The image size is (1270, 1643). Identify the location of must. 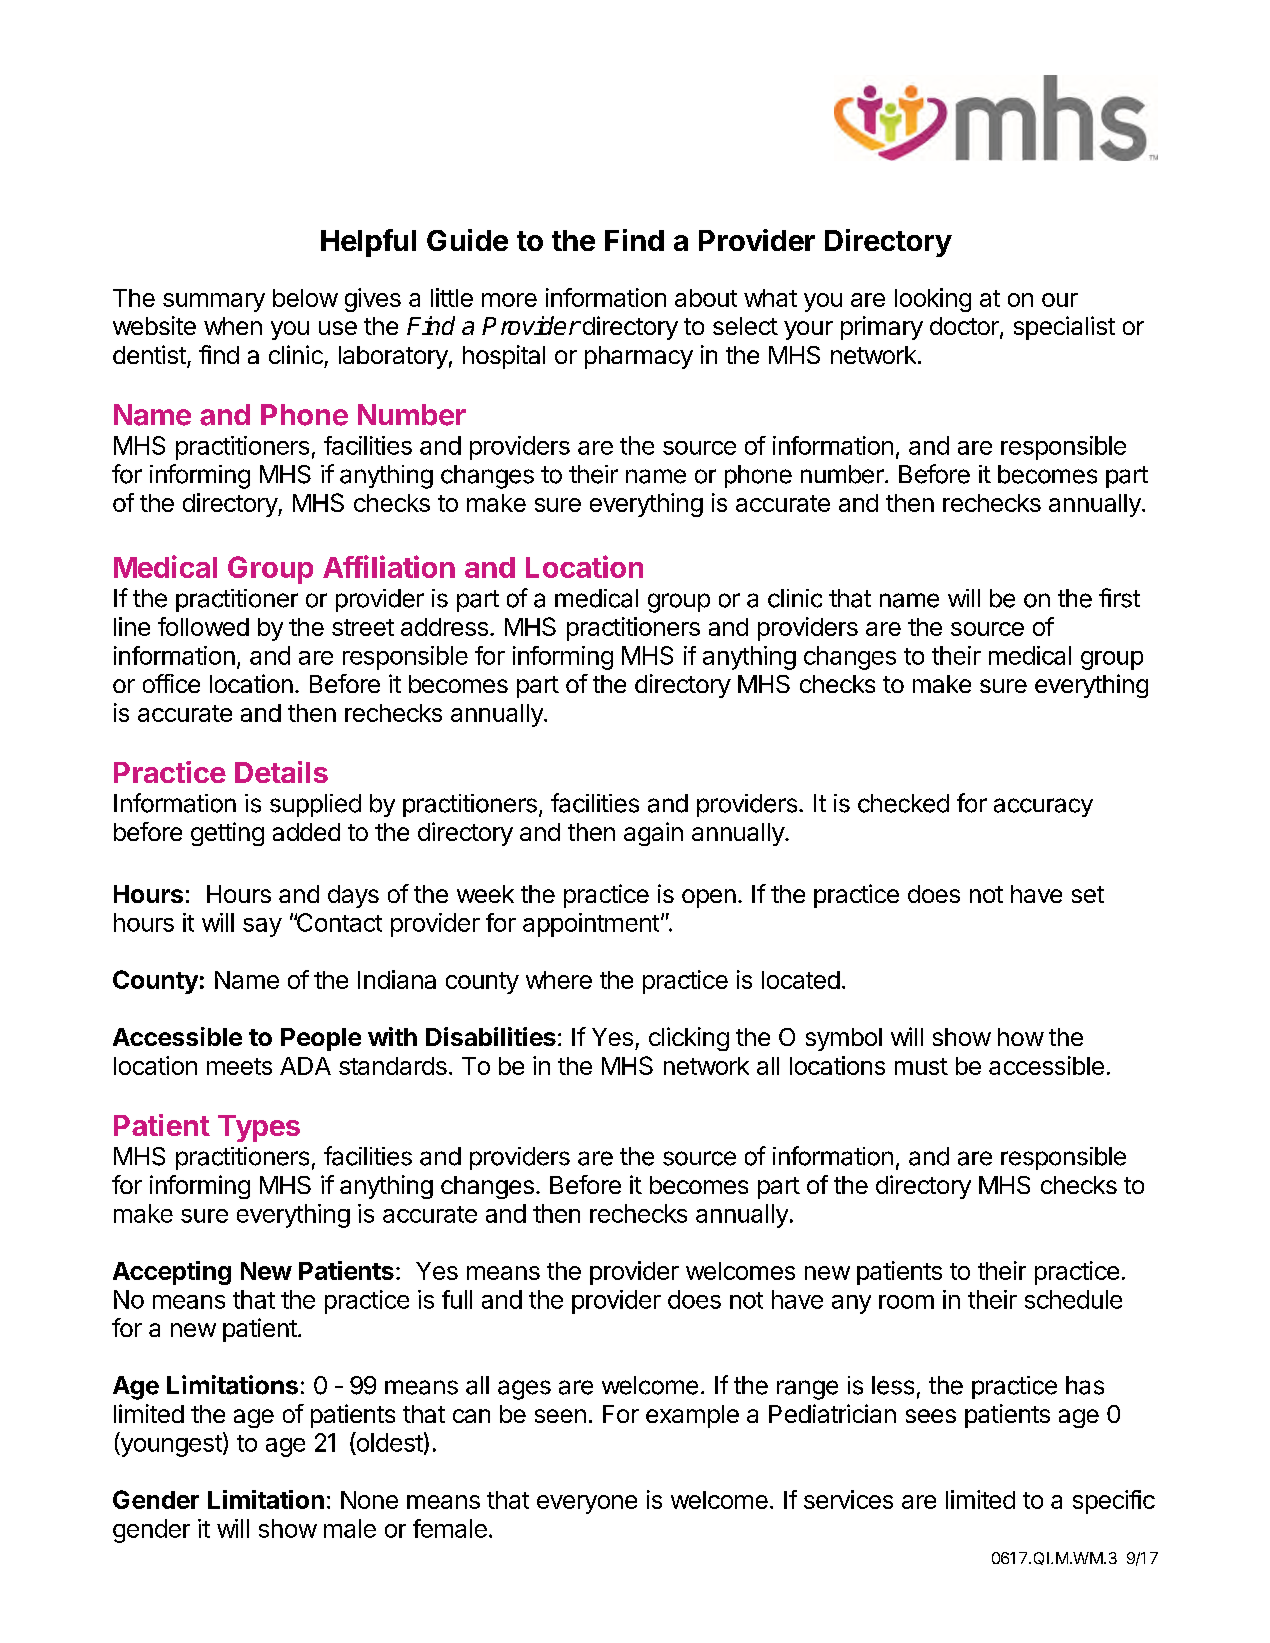
(921, 1066).
